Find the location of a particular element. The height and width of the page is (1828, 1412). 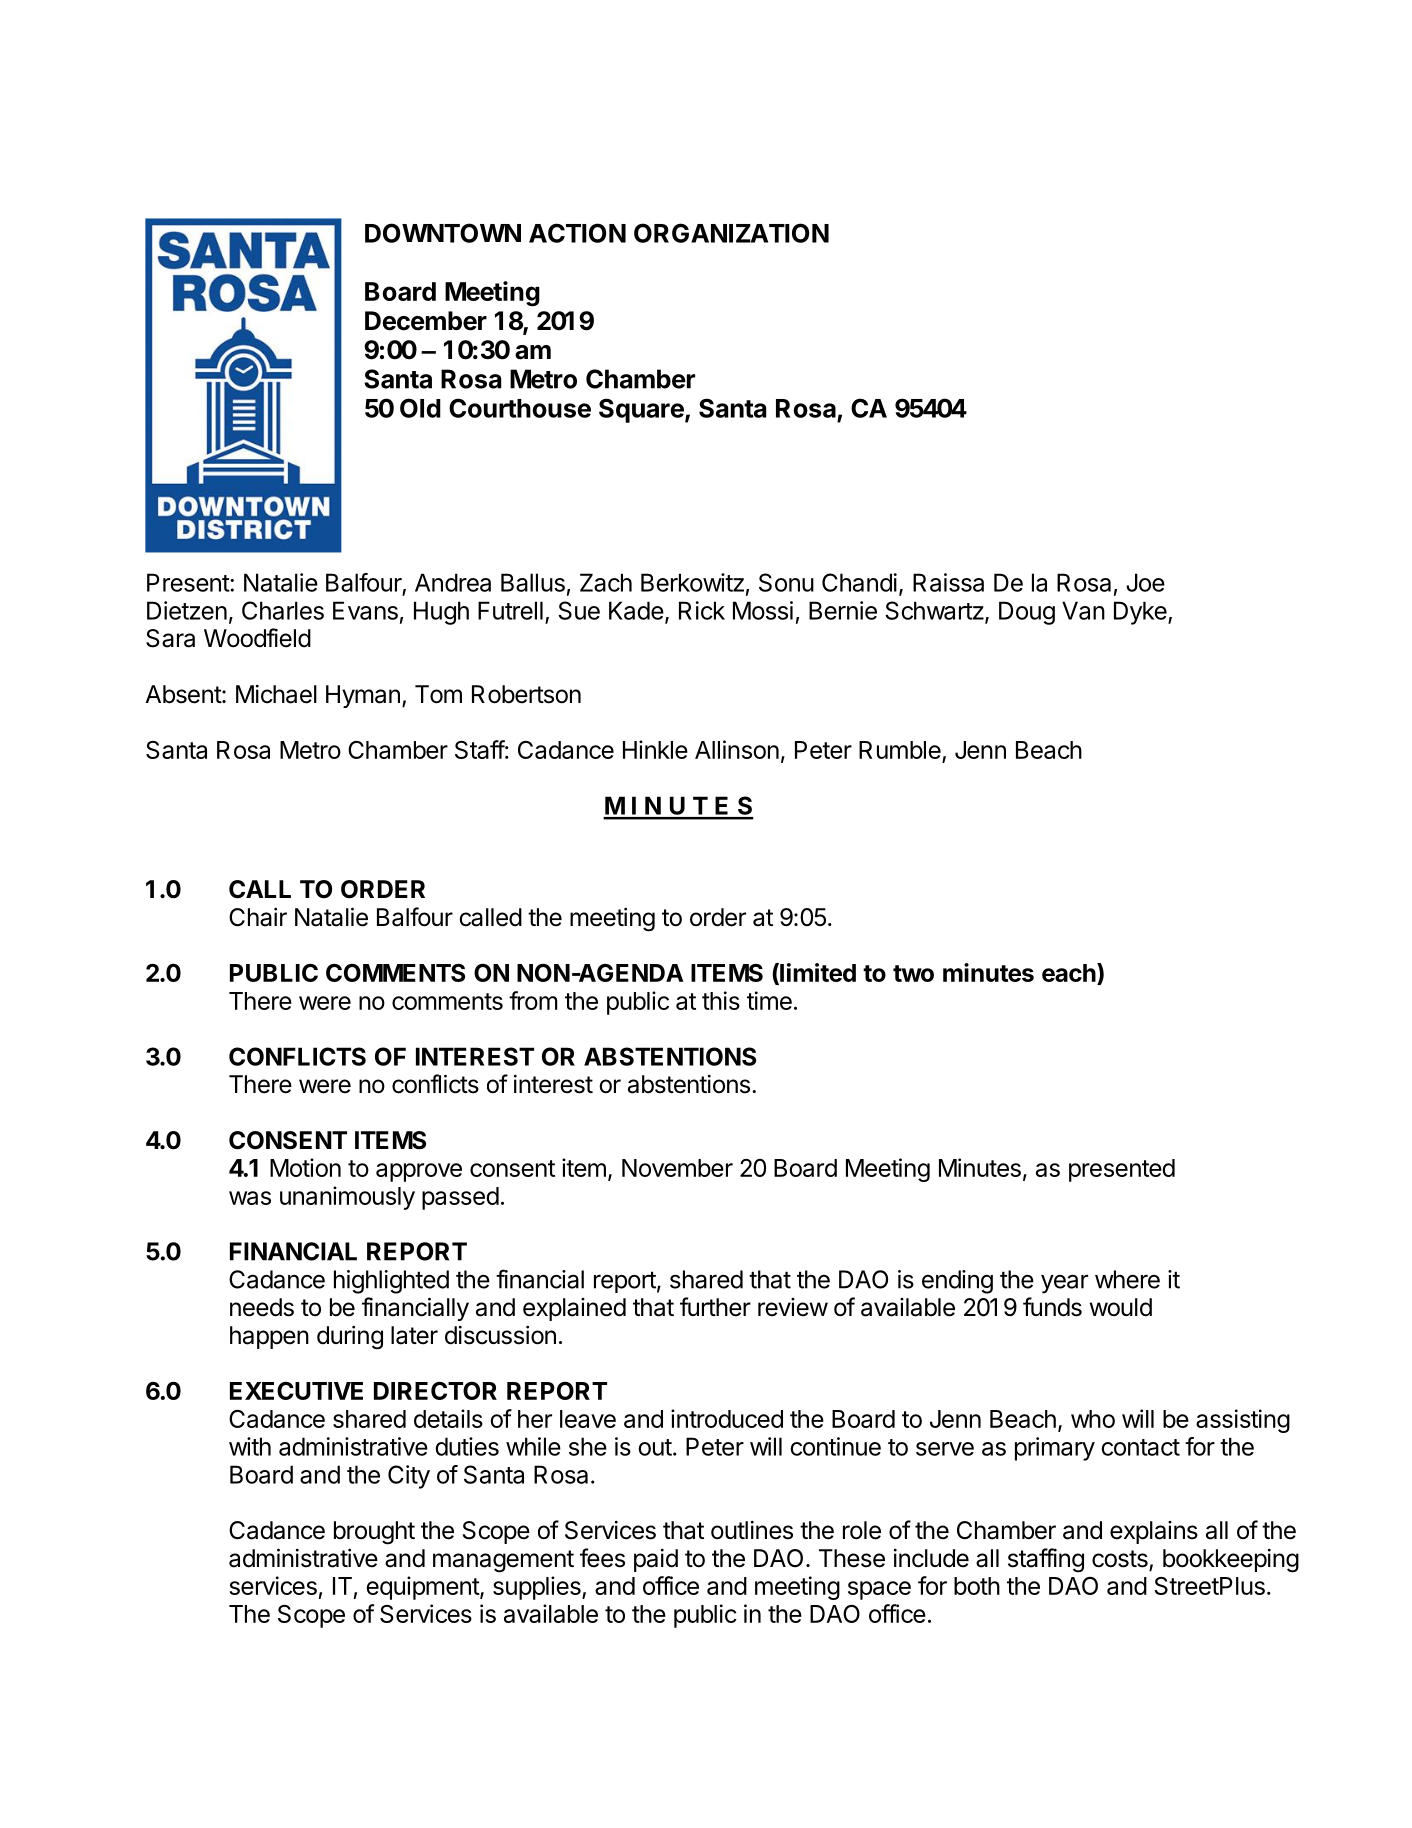

this is located at coordinates (721, 1000).
